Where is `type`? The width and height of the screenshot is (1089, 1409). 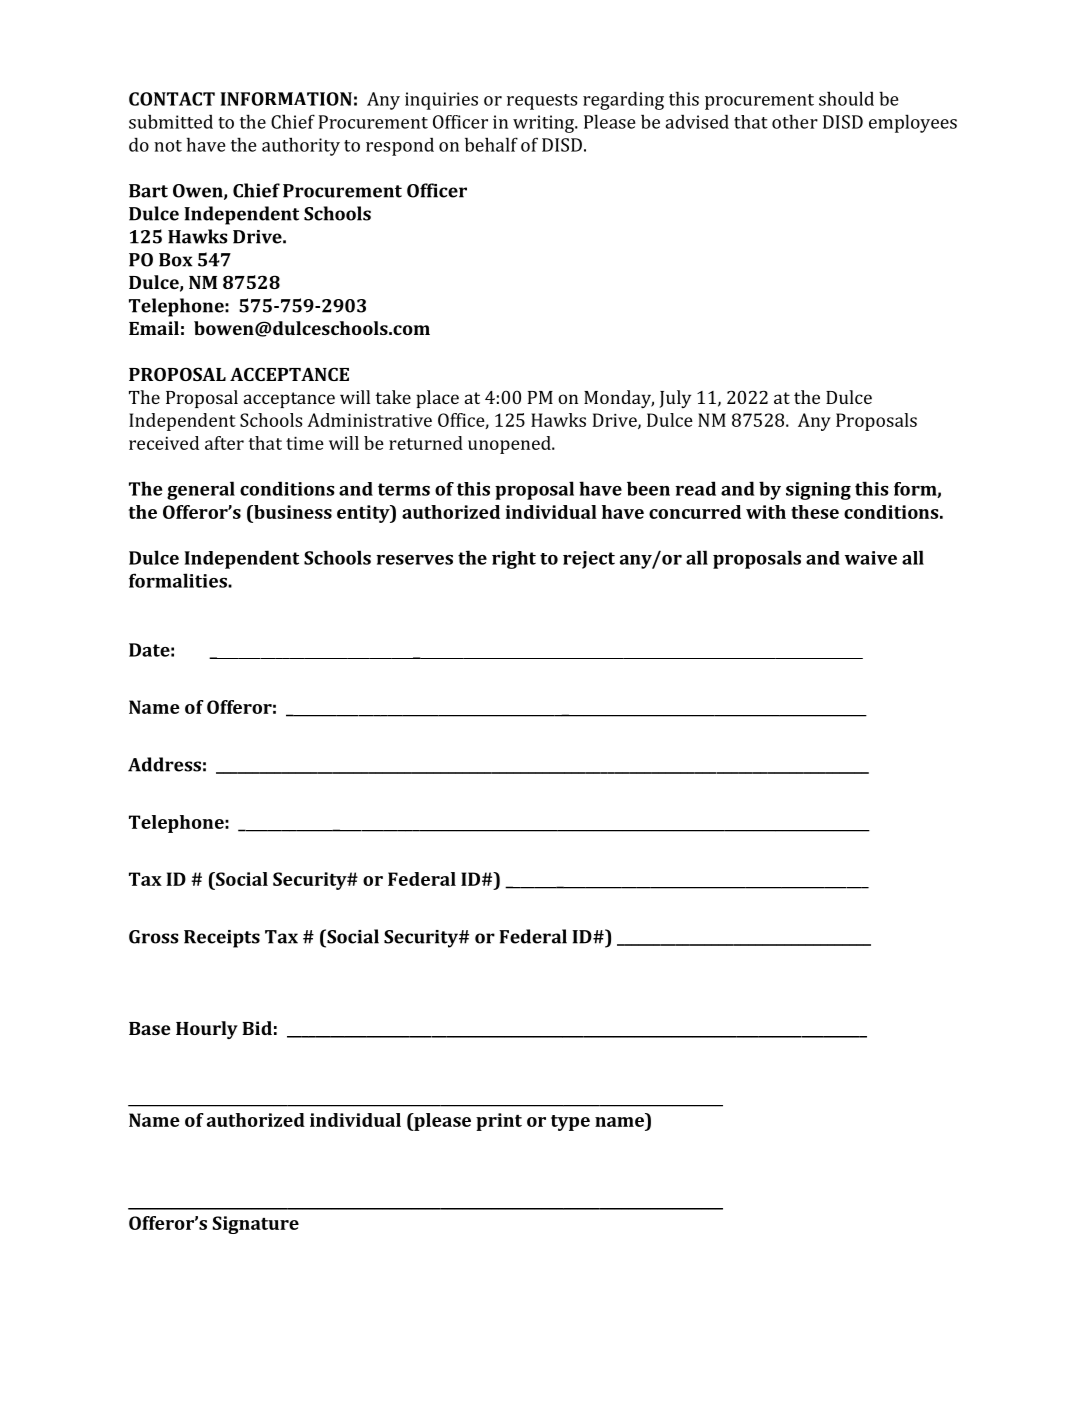
type is located at coordinates (570, 1123).
